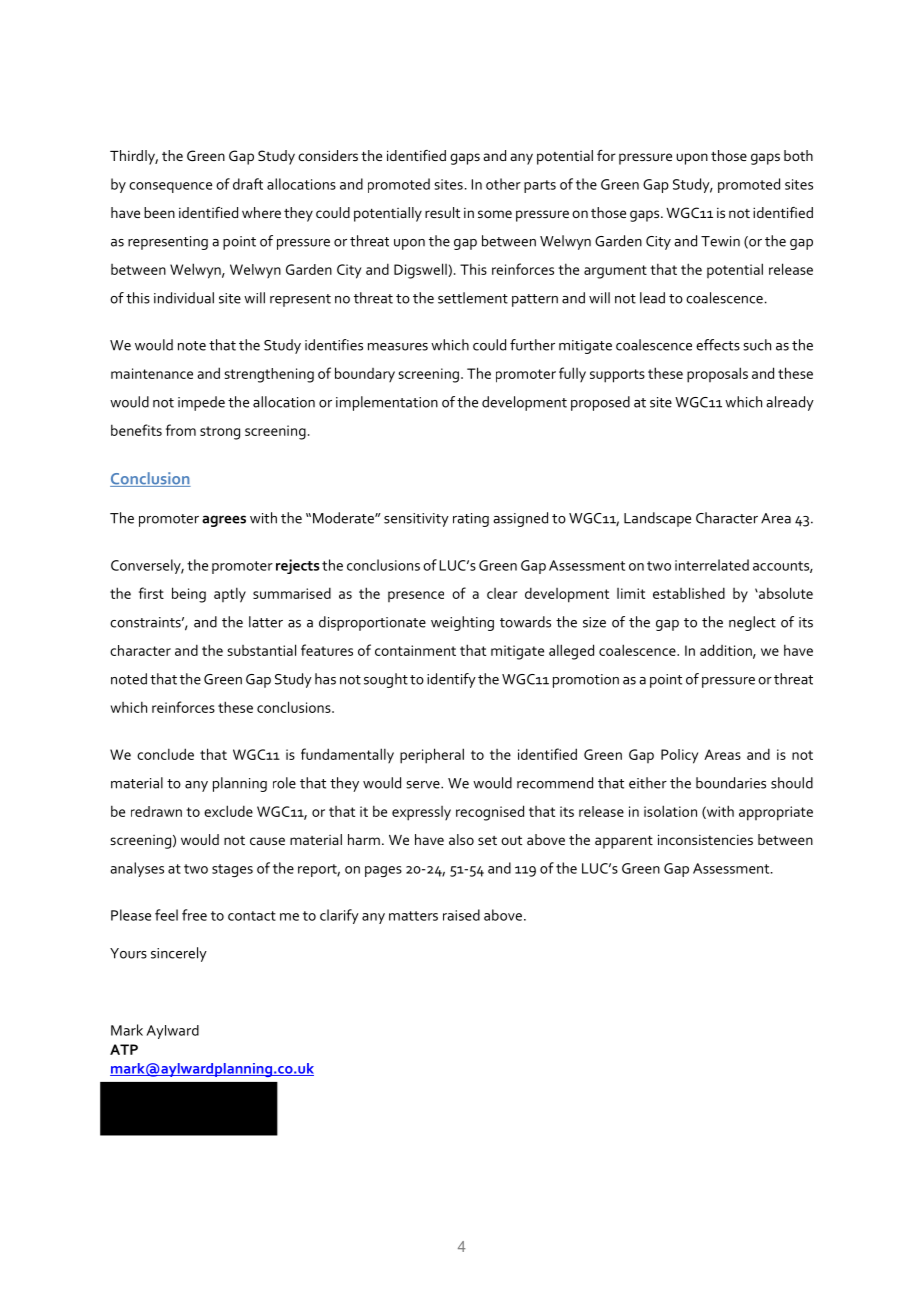 The width and height of the image is (924, 1308). What do you see at coordinates (461, 915) in the image?
I see `raised` at bounding box center [461, 915].
